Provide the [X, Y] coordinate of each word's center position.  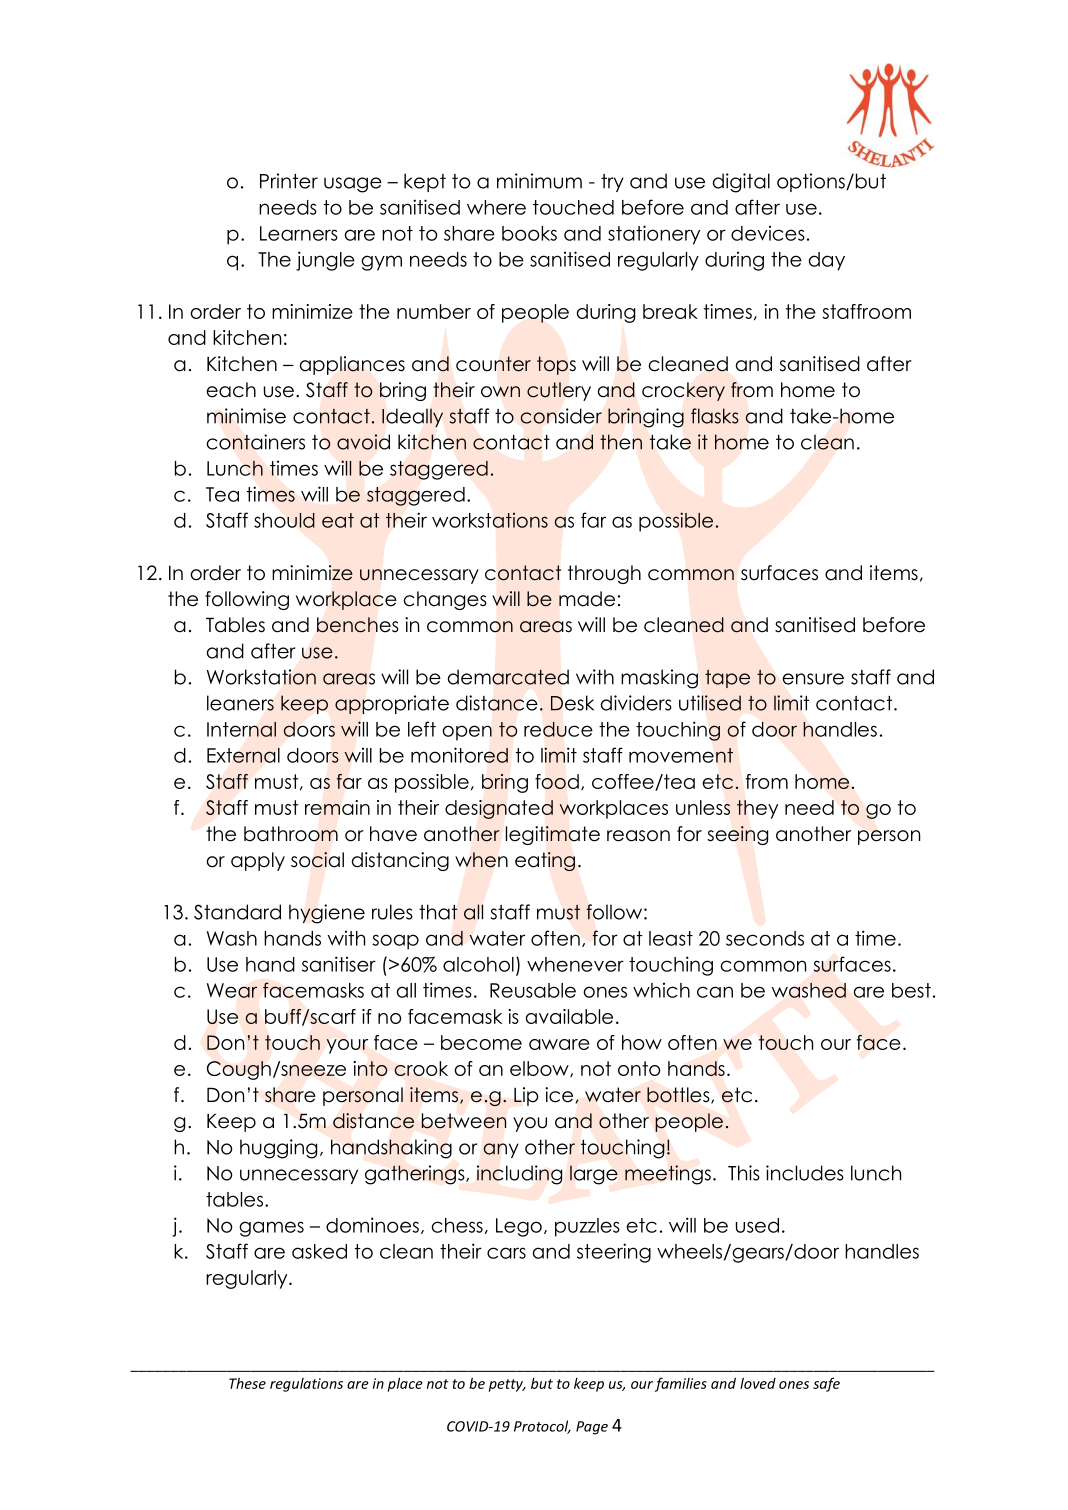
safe [826, 1384]
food [557, 781]
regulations [306, 1385]
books [529, 233]
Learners [299, 233]
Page [592, 1428]
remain [337, 807]
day [827, 261]
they [757, 809]
